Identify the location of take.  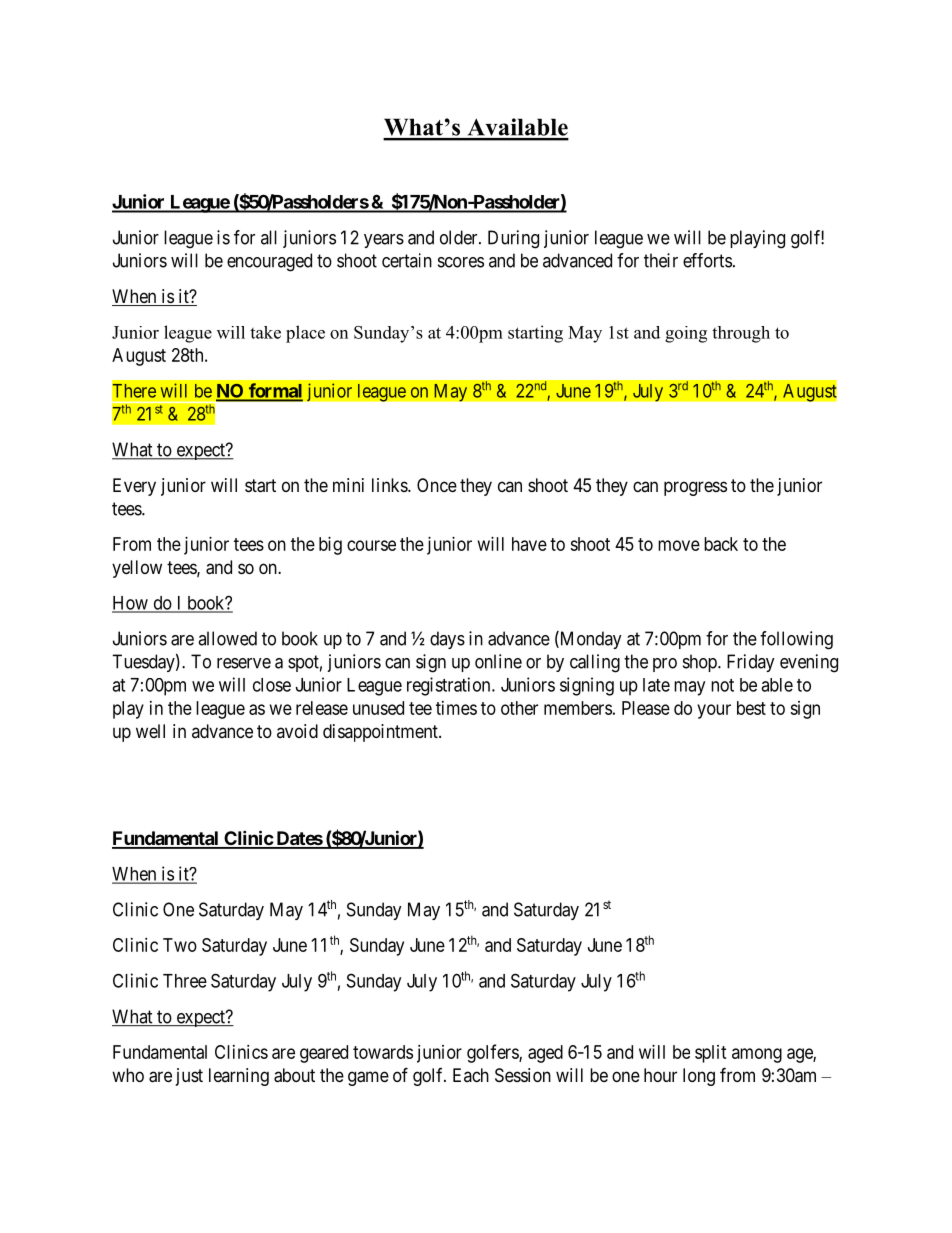
(265, 332).
